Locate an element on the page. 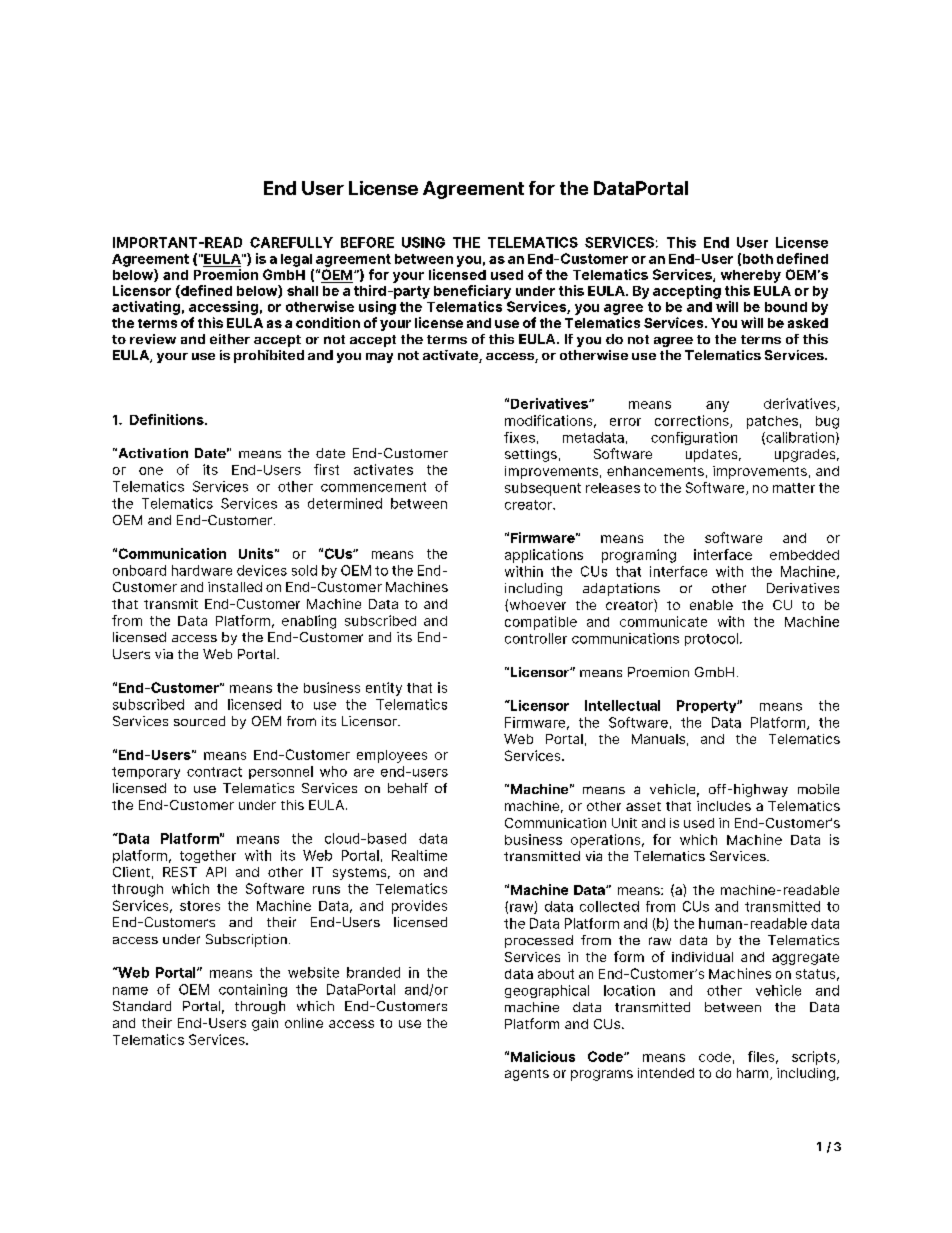 This image has width=952, height=1233. controller is located at coordinates (536, 638).
